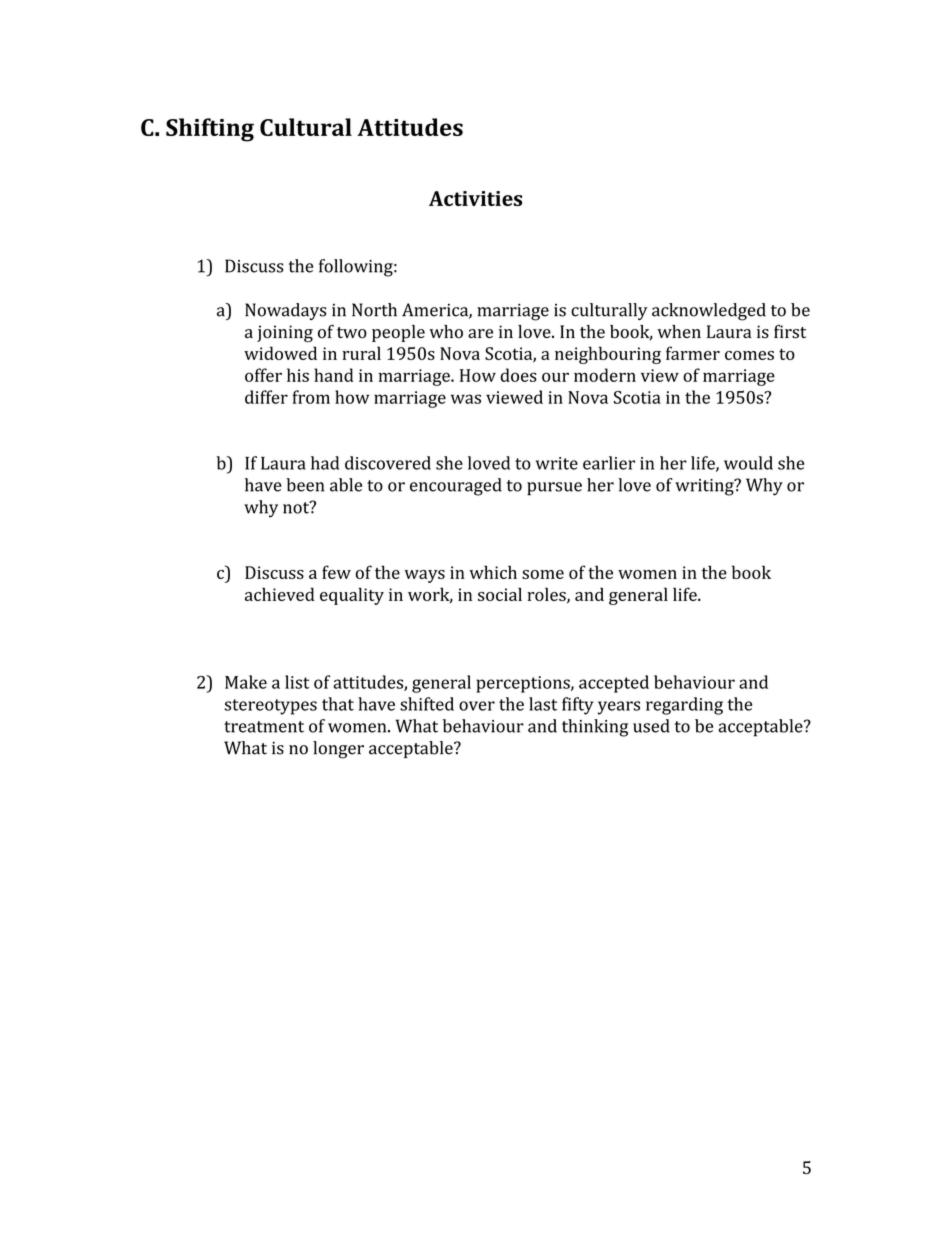  I want to click on would, so click(748, 463).
